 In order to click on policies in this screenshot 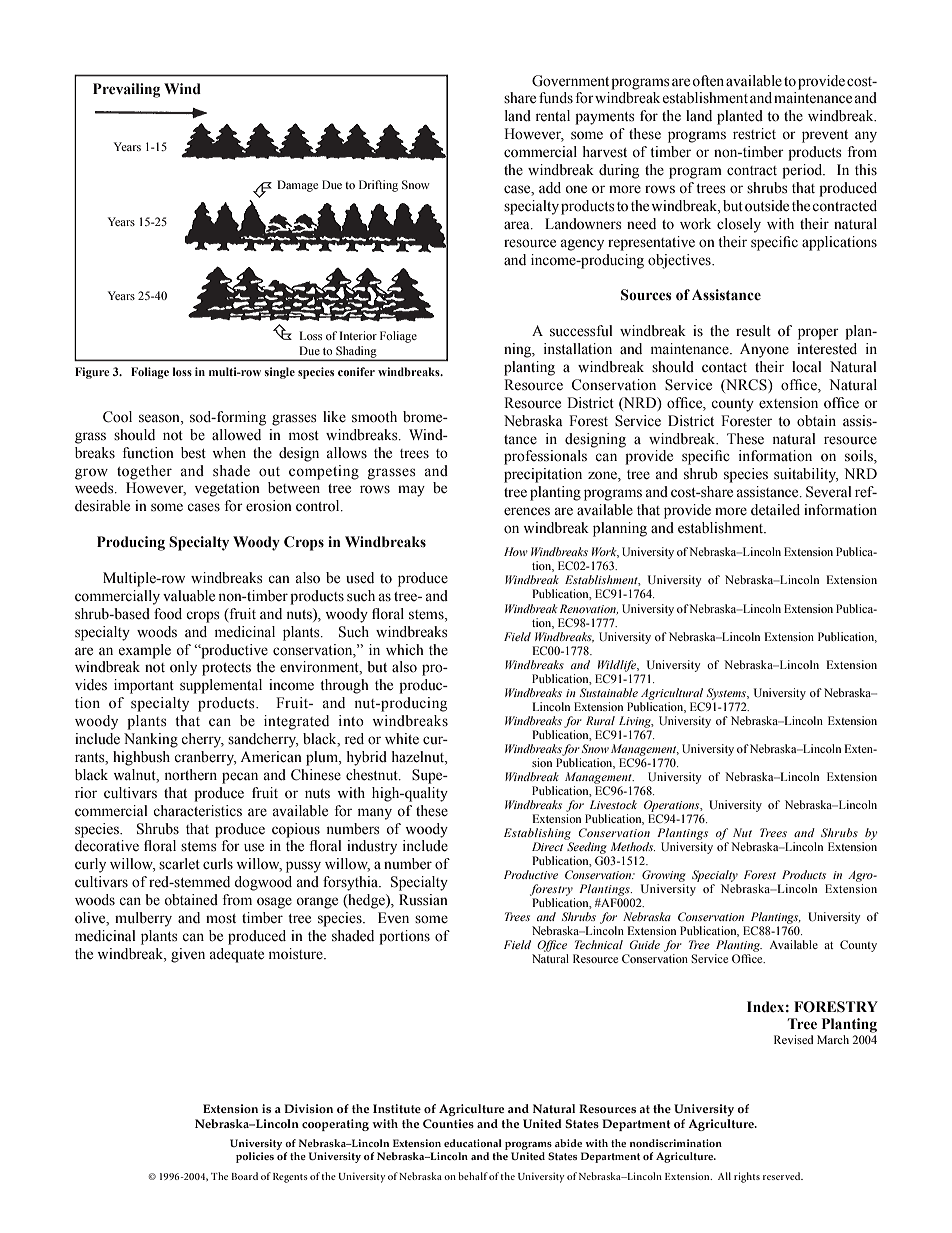, I will do `click(255, 1157)`.
